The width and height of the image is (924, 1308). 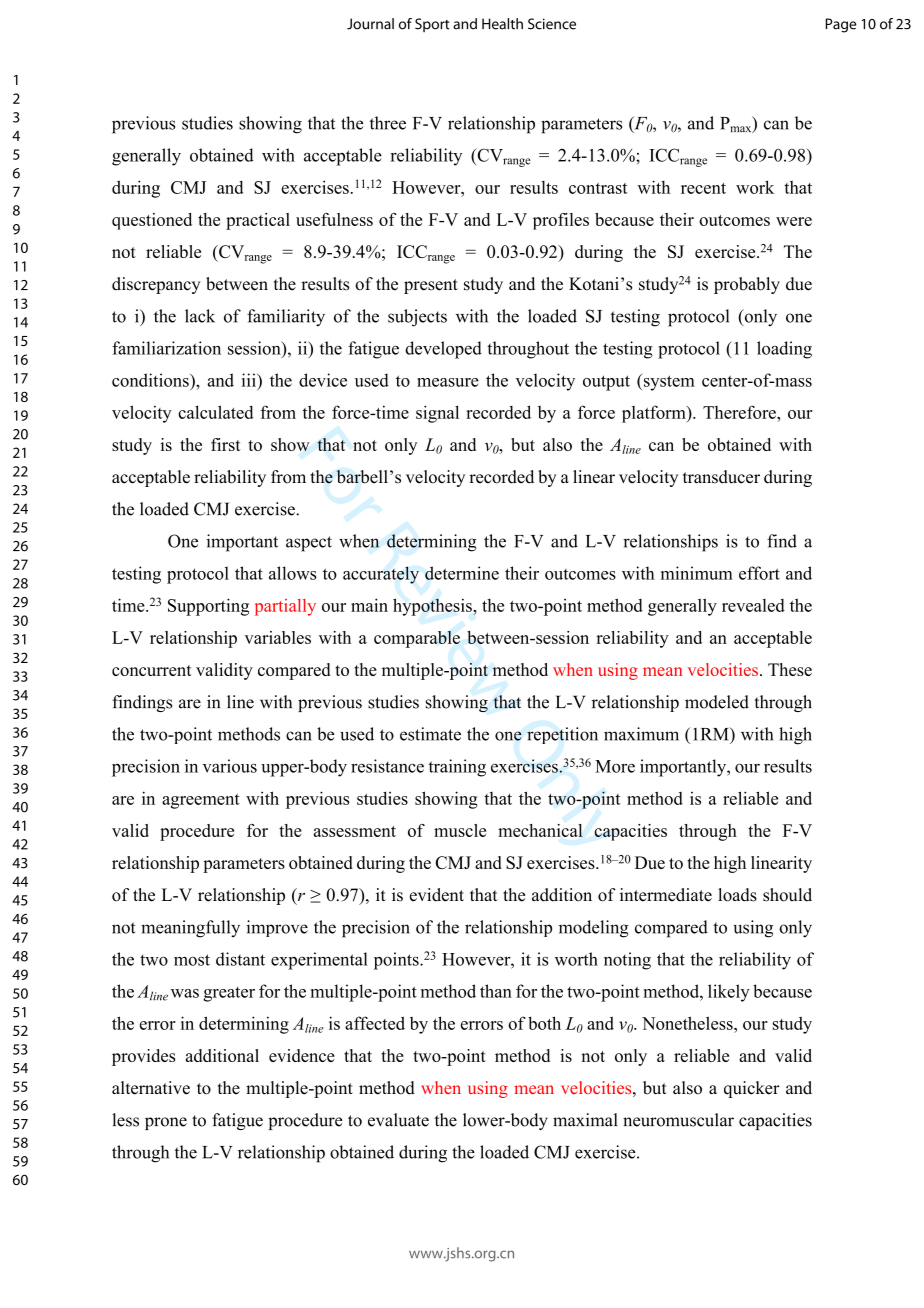 I want to click on effort, so click(x=759, y=573).
